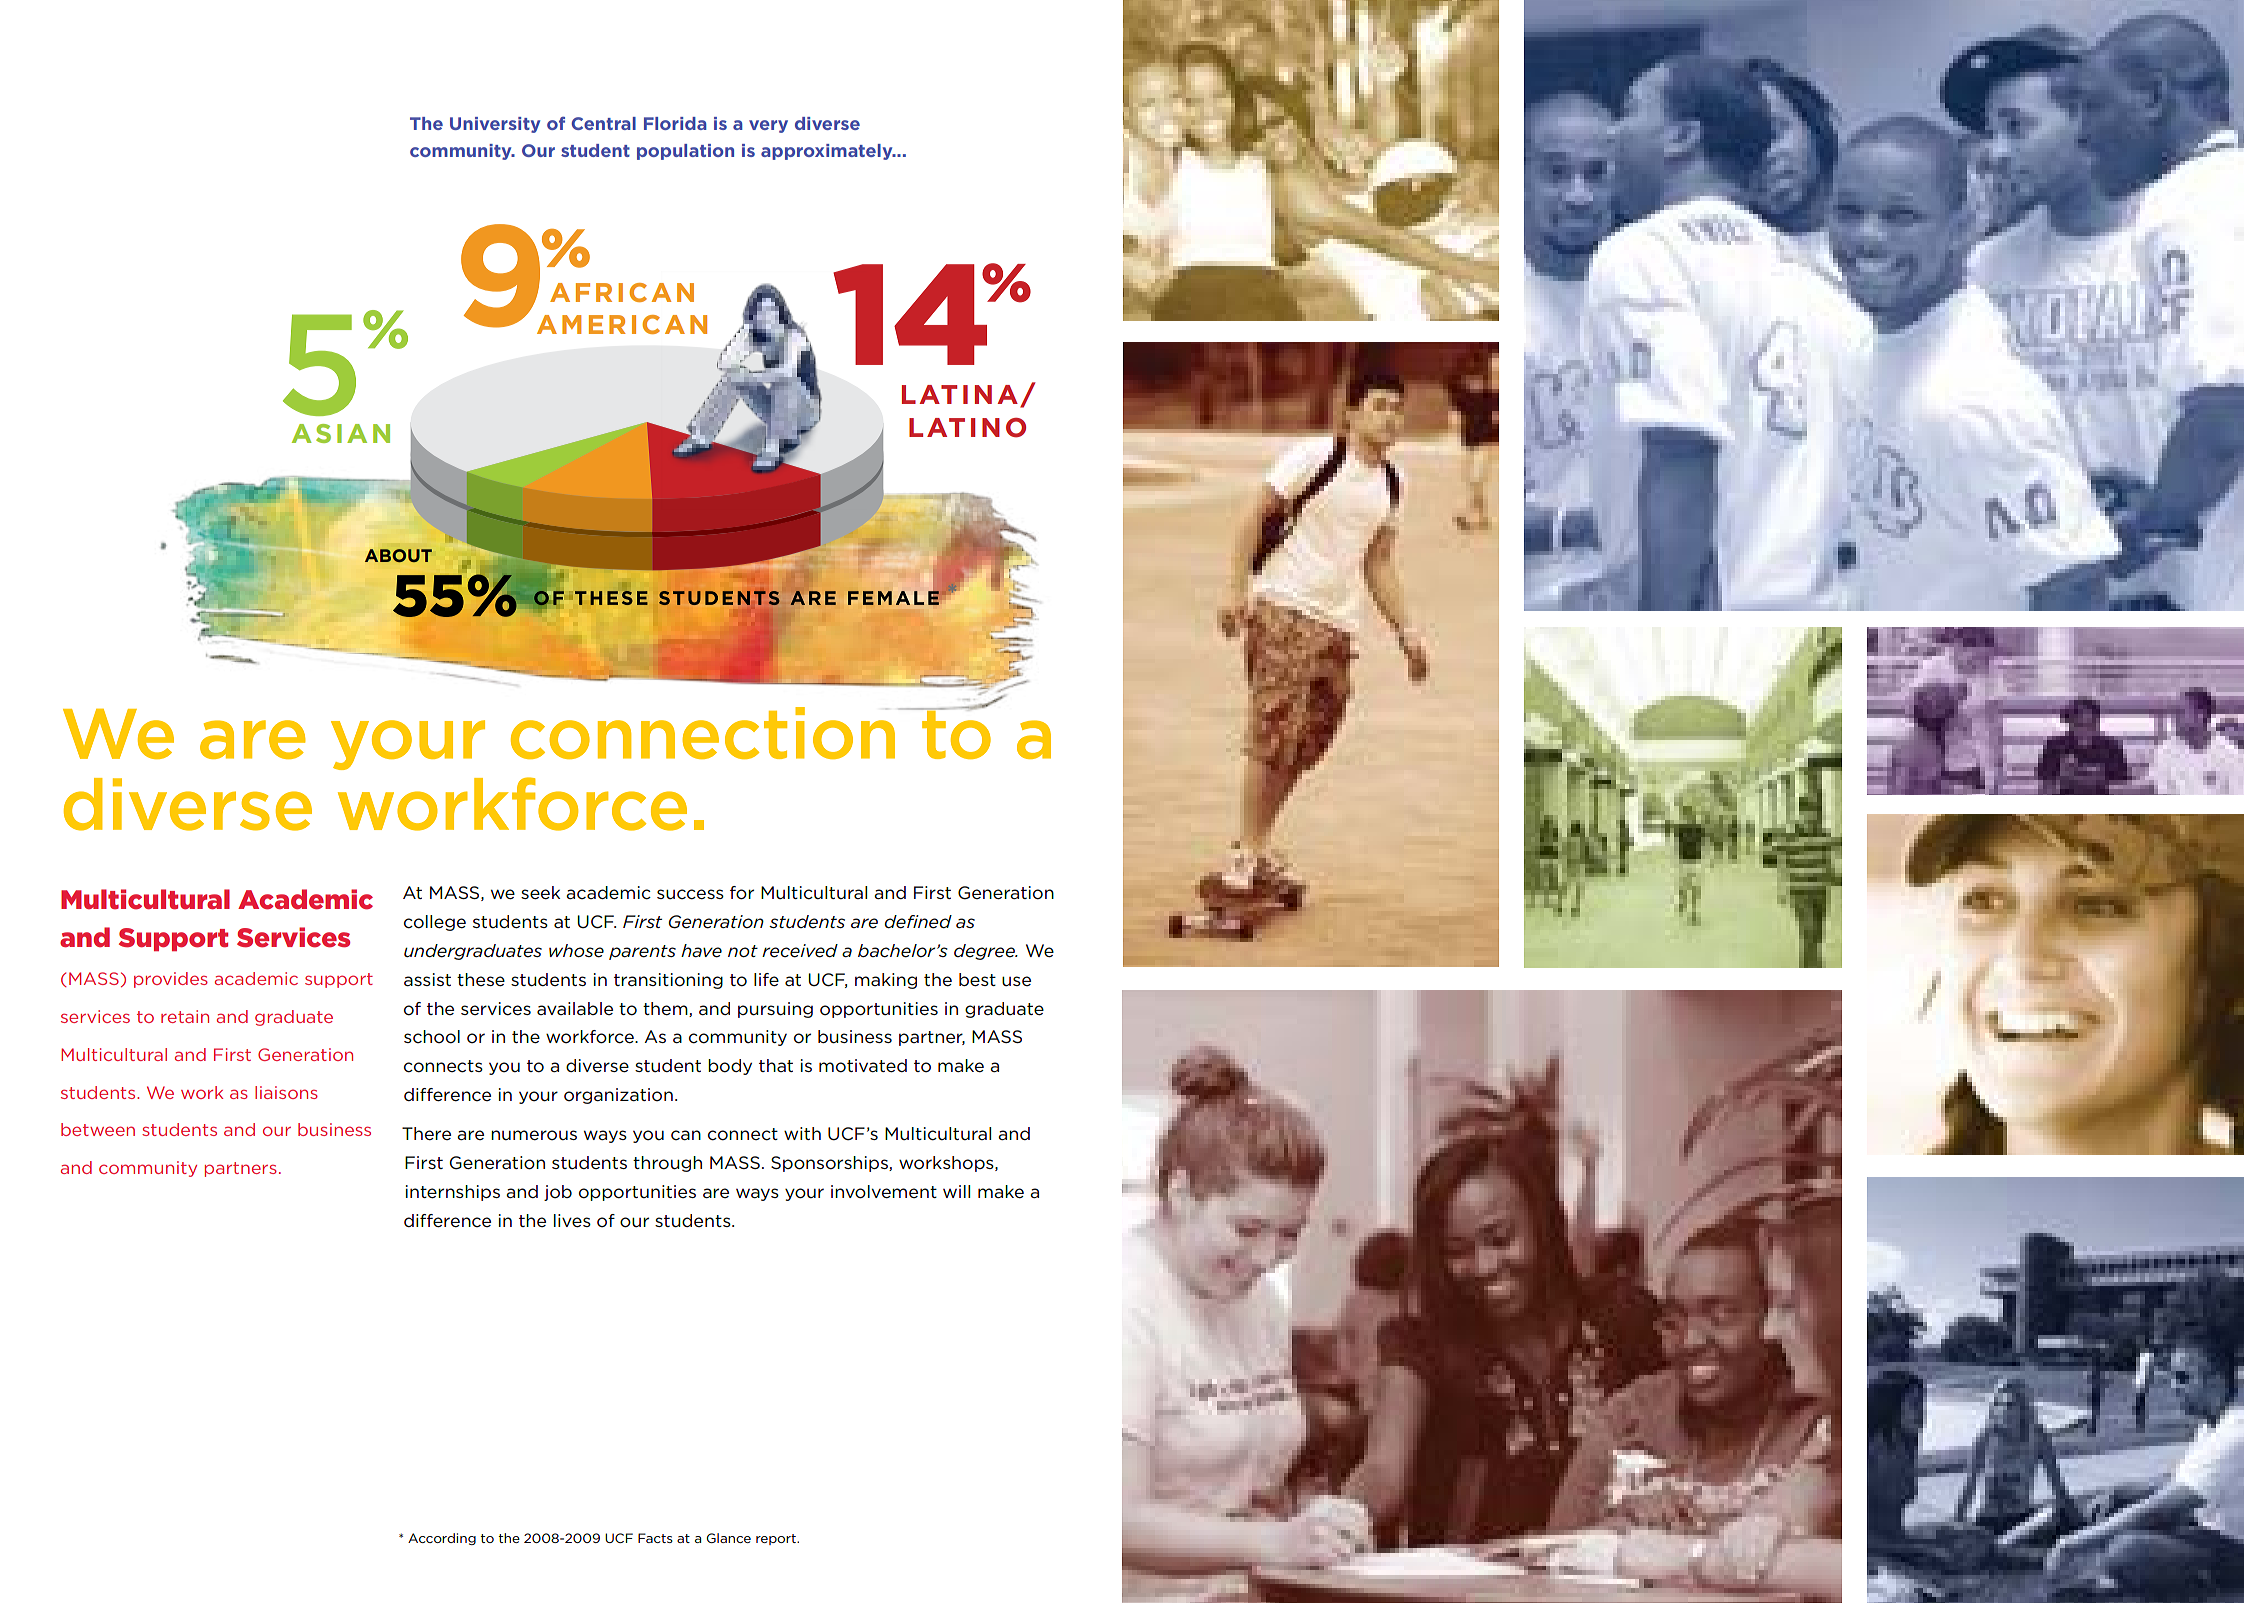  What do you see at coordinates (828, 152) in the screenshot?
I see `approximately` at bounding box center [828, 152].
